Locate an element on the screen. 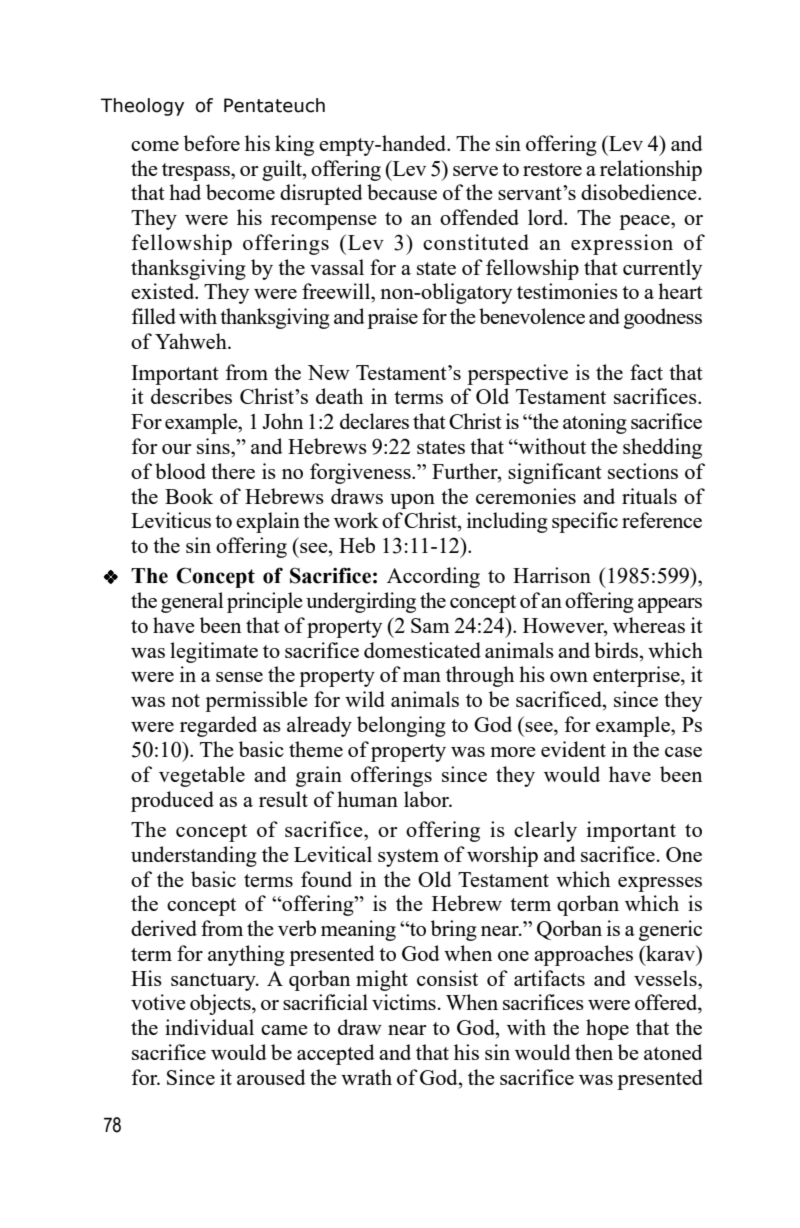 The height and width of the screenshot is (1228, 800). According is located at coordinates (433, 577).
